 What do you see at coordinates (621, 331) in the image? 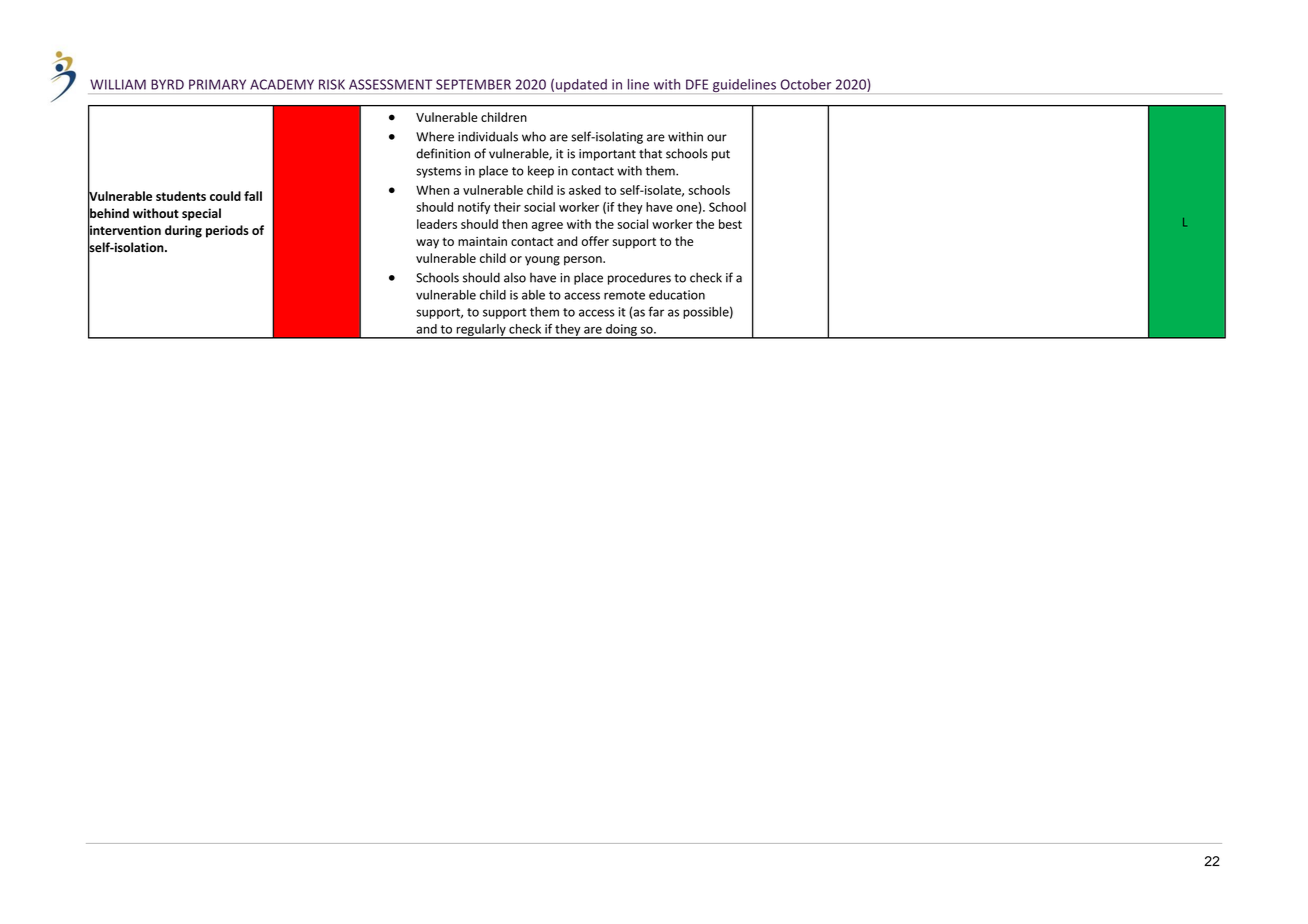
I see `doing` at bounding box center [621, 331].
